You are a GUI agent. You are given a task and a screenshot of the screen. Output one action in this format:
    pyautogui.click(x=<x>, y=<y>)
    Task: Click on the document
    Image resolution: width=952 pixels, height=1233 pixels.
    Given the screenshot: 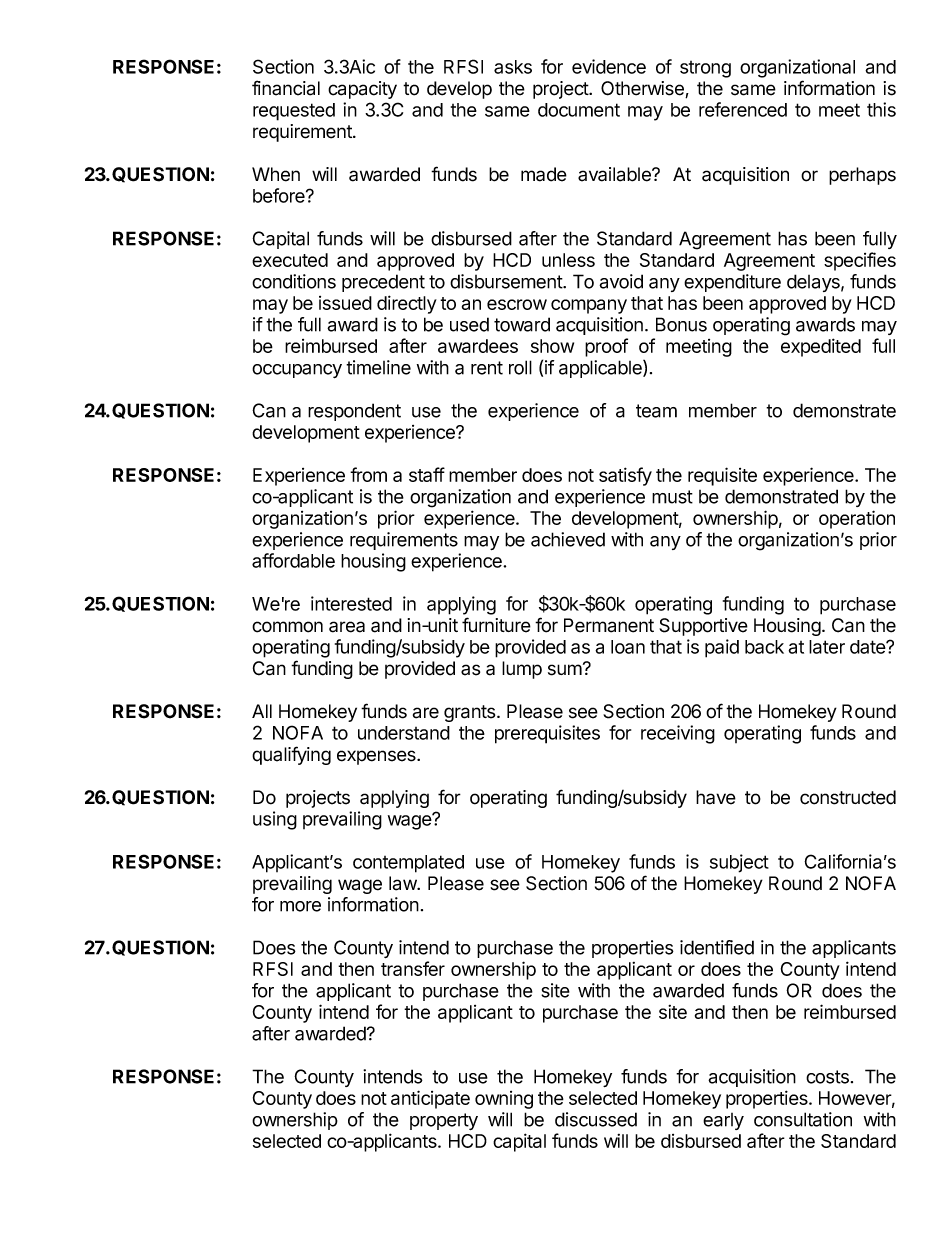 What is the action you would take?
    pyautogui.click(x=579, y=110)
